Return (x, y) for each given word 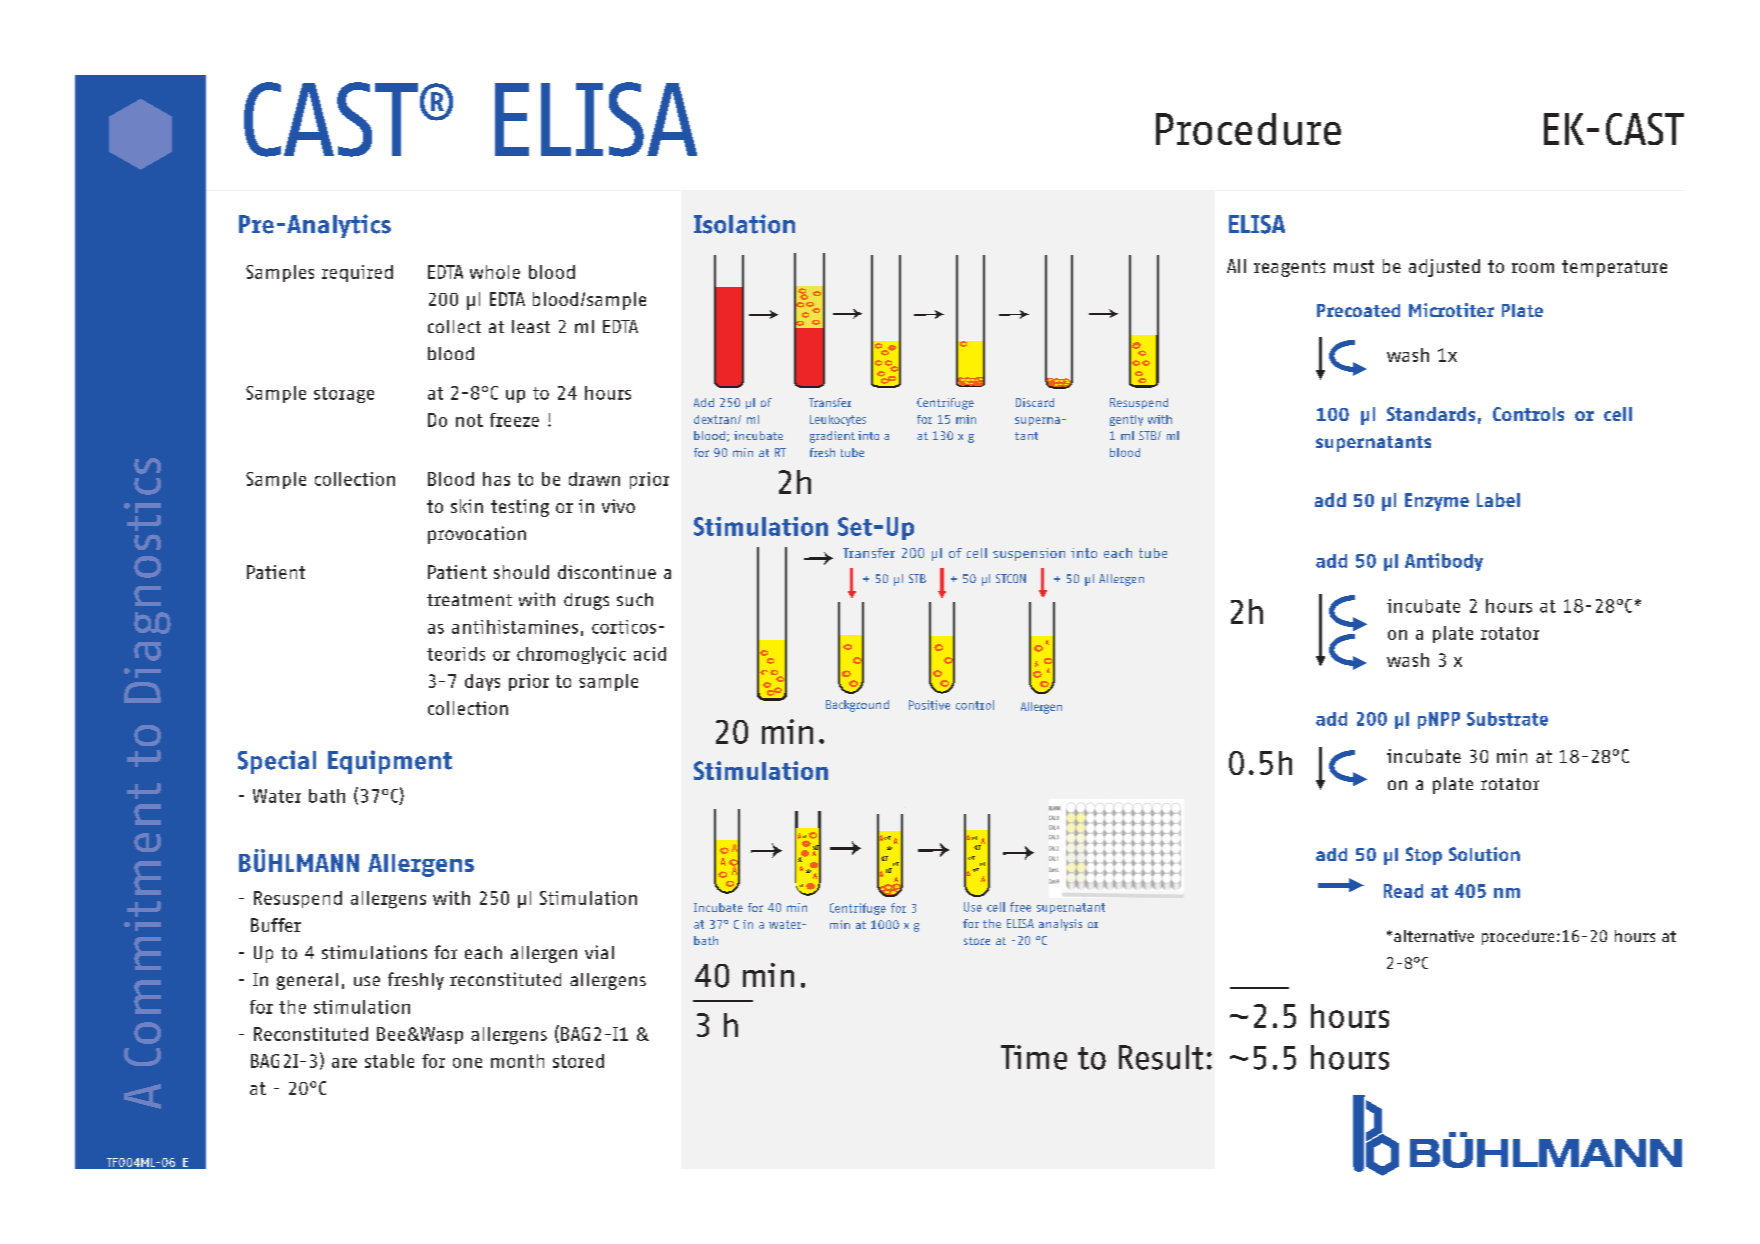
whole (495, 272)
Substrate (1507, 719)
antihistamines (515, 627)
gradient (832, 437)
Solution (1484, 854)
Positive (929, 705)
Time (1034, 1057)
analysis (1060, 925)
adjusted (1444, 268)
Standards (1431, 414)
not (469, 420)
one (467, 1063)
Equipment (390, 762)
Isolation (744, 224)
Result (1161, 1057)
